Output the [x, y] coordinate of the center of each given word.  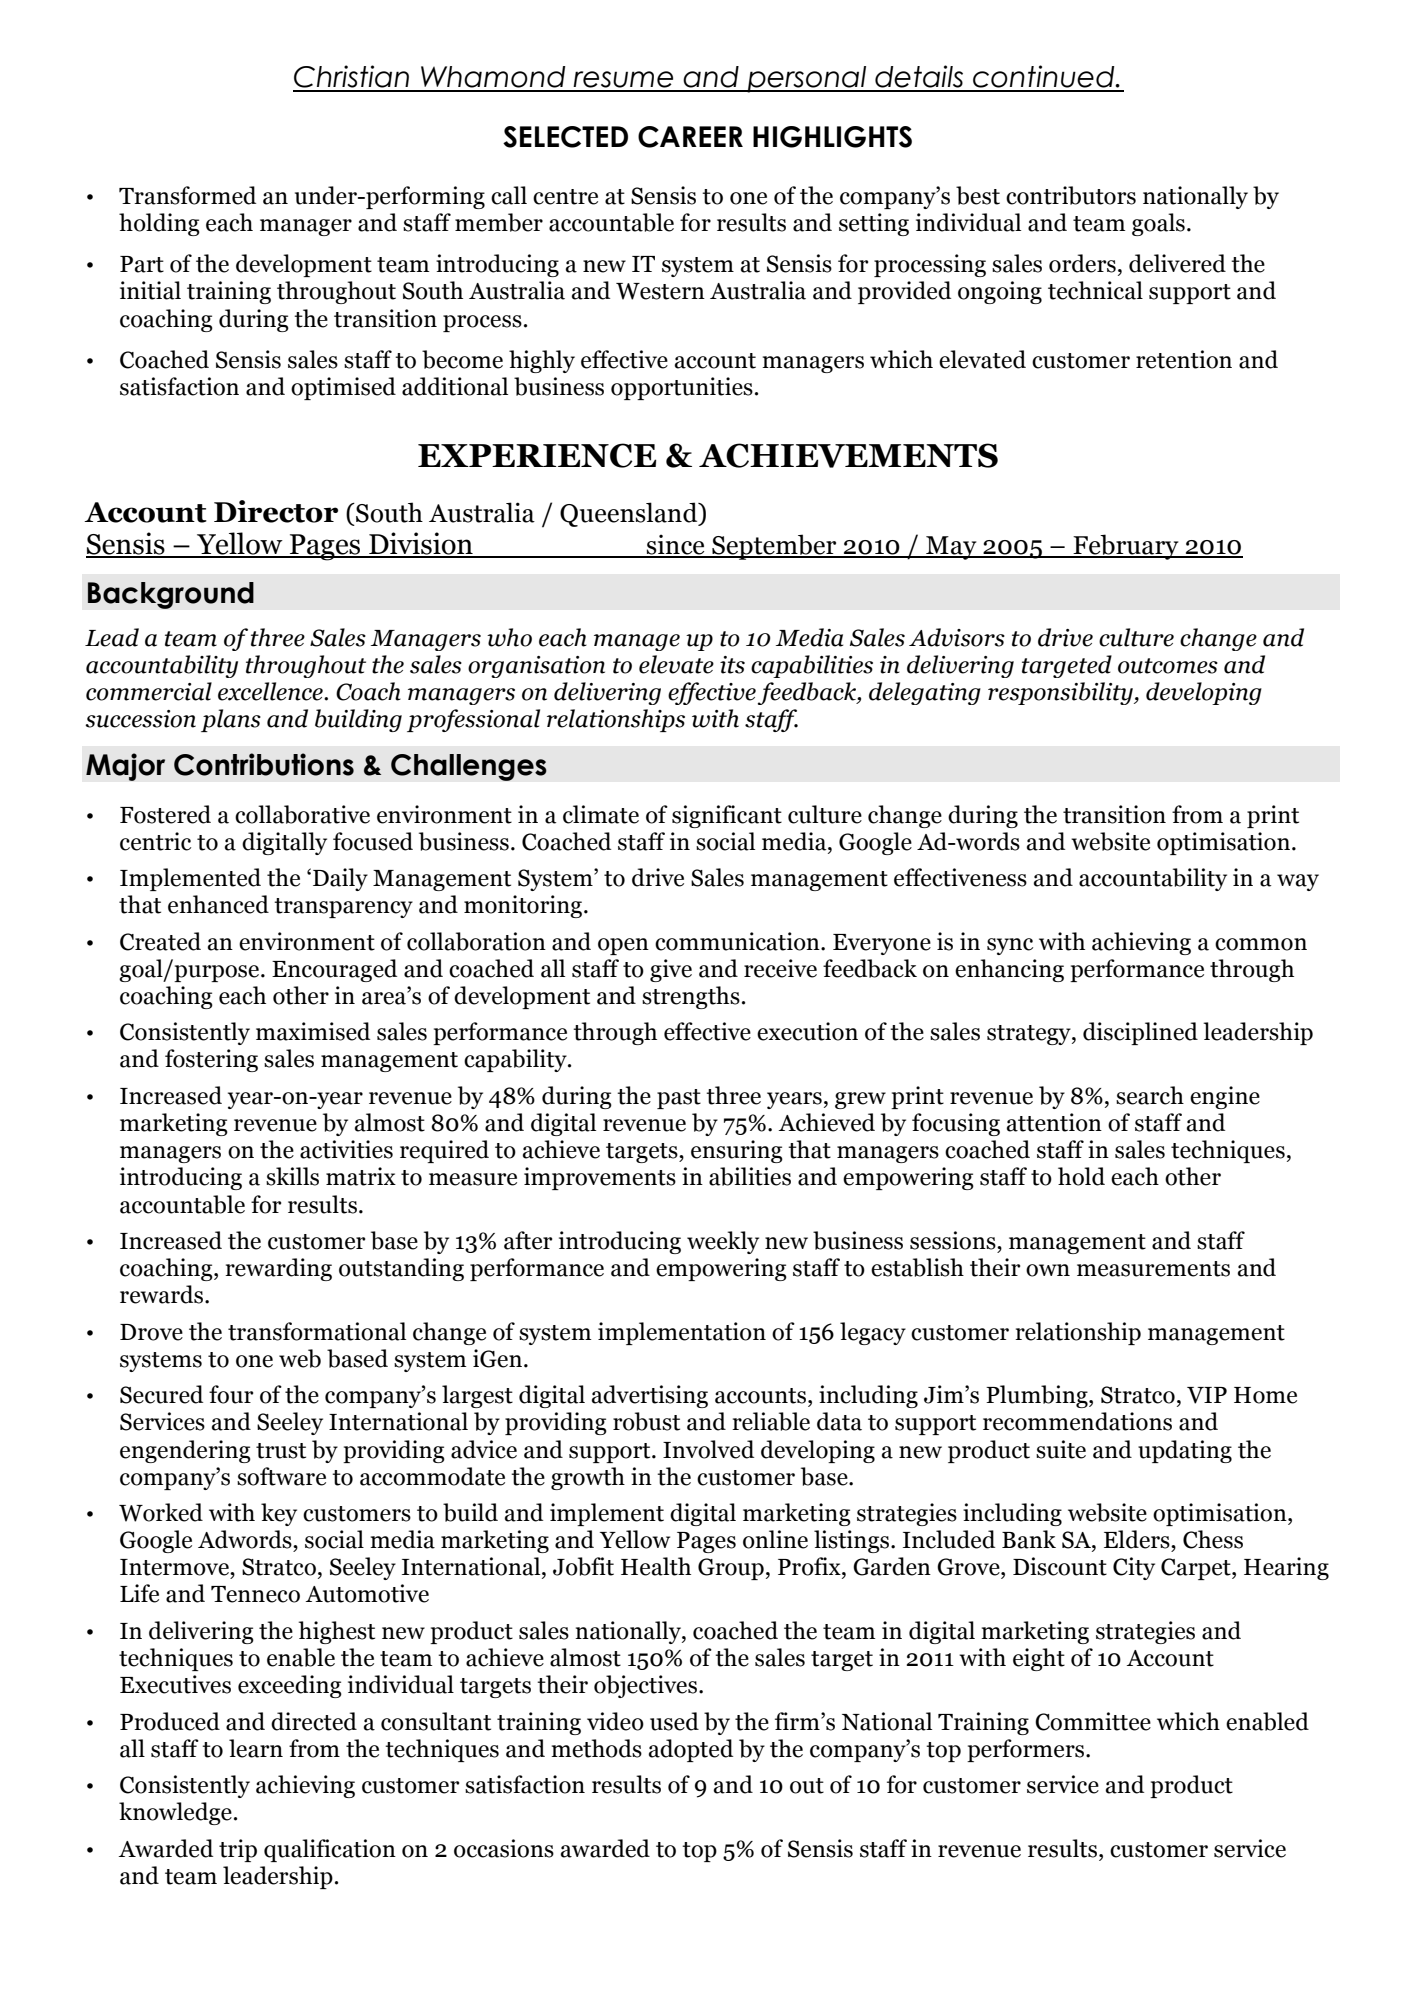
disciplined [1140, 1033]
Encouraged [334, 970]
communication [738, 941]
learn [256, 1748]
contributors [1071, 195]
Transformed [187, 195]
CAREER [690, 137]
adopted [691, 1750]
